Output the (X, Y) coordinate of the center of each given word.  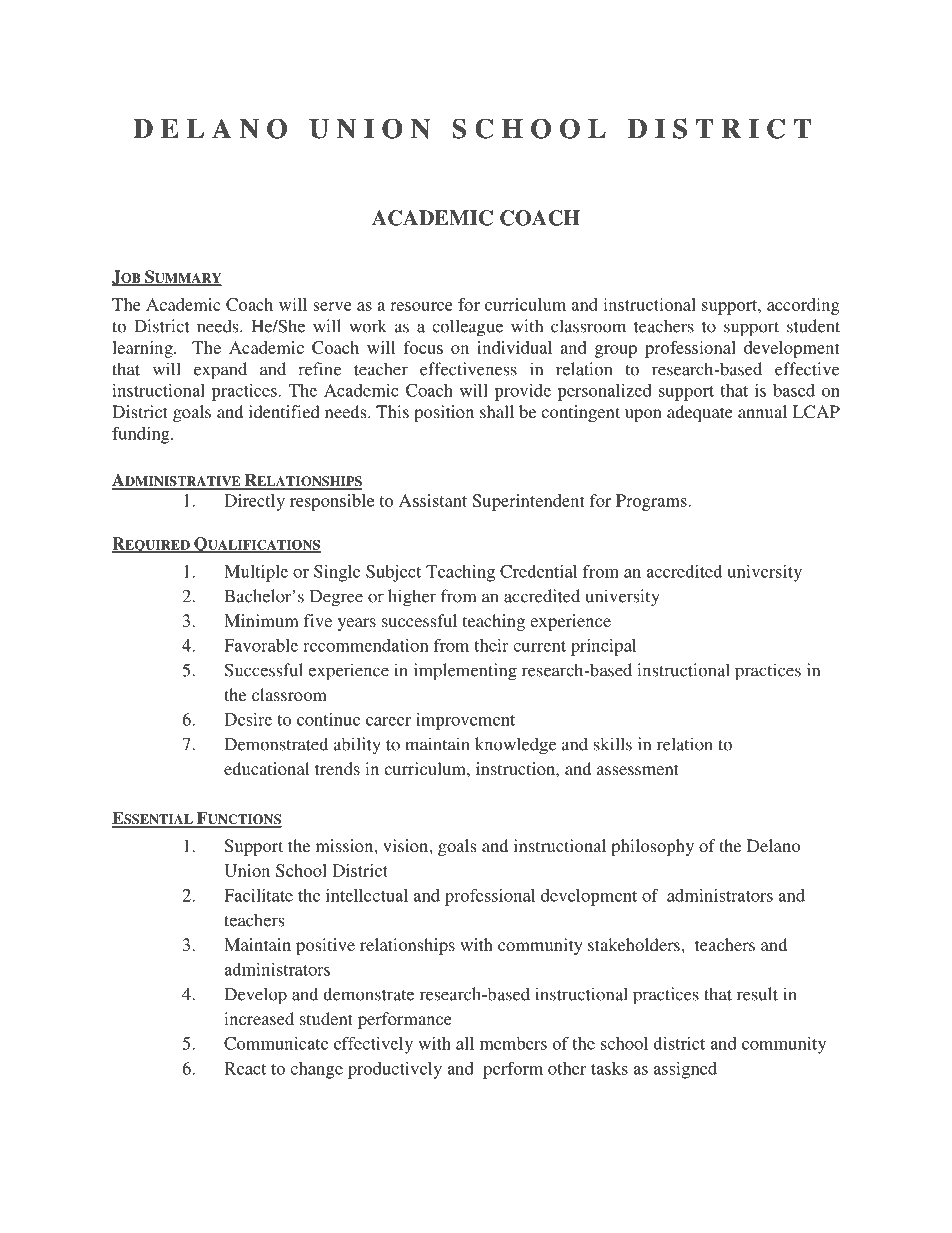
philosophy (652, 847)
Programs (652, 502)
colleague (467, 328)
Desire (248, 719)
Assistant (433, 500)
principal (603, 647)
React (245, 1068)
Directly (254, 502)
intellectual (367, 895)
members (513, 1043)
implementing (465, 672)
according (803, 306)
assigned (685, 1070)
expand (220, 371)
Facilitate (258, 895)
